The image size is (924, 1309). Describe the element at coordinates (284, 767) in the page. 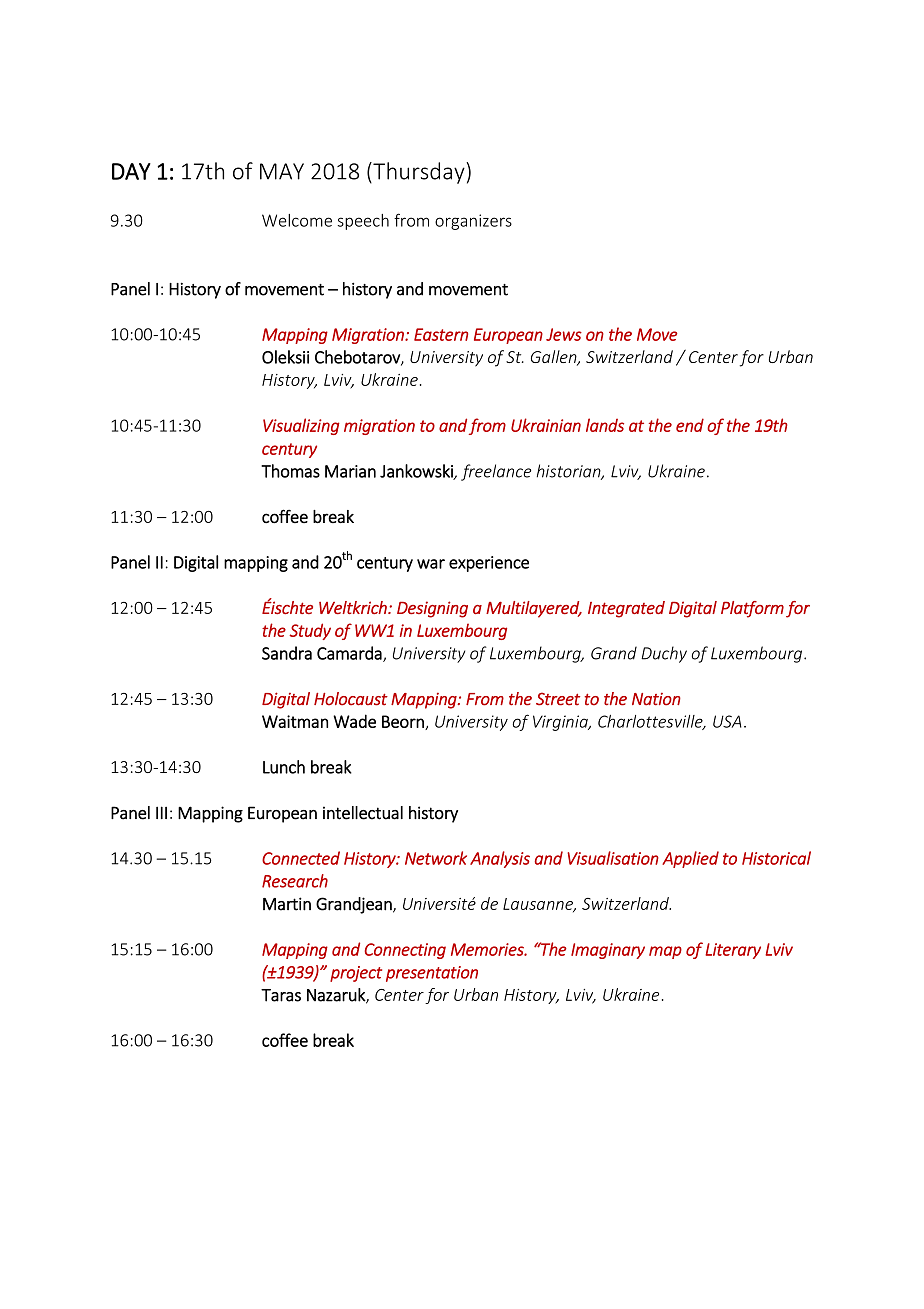

I see `Lunch` at that location.
